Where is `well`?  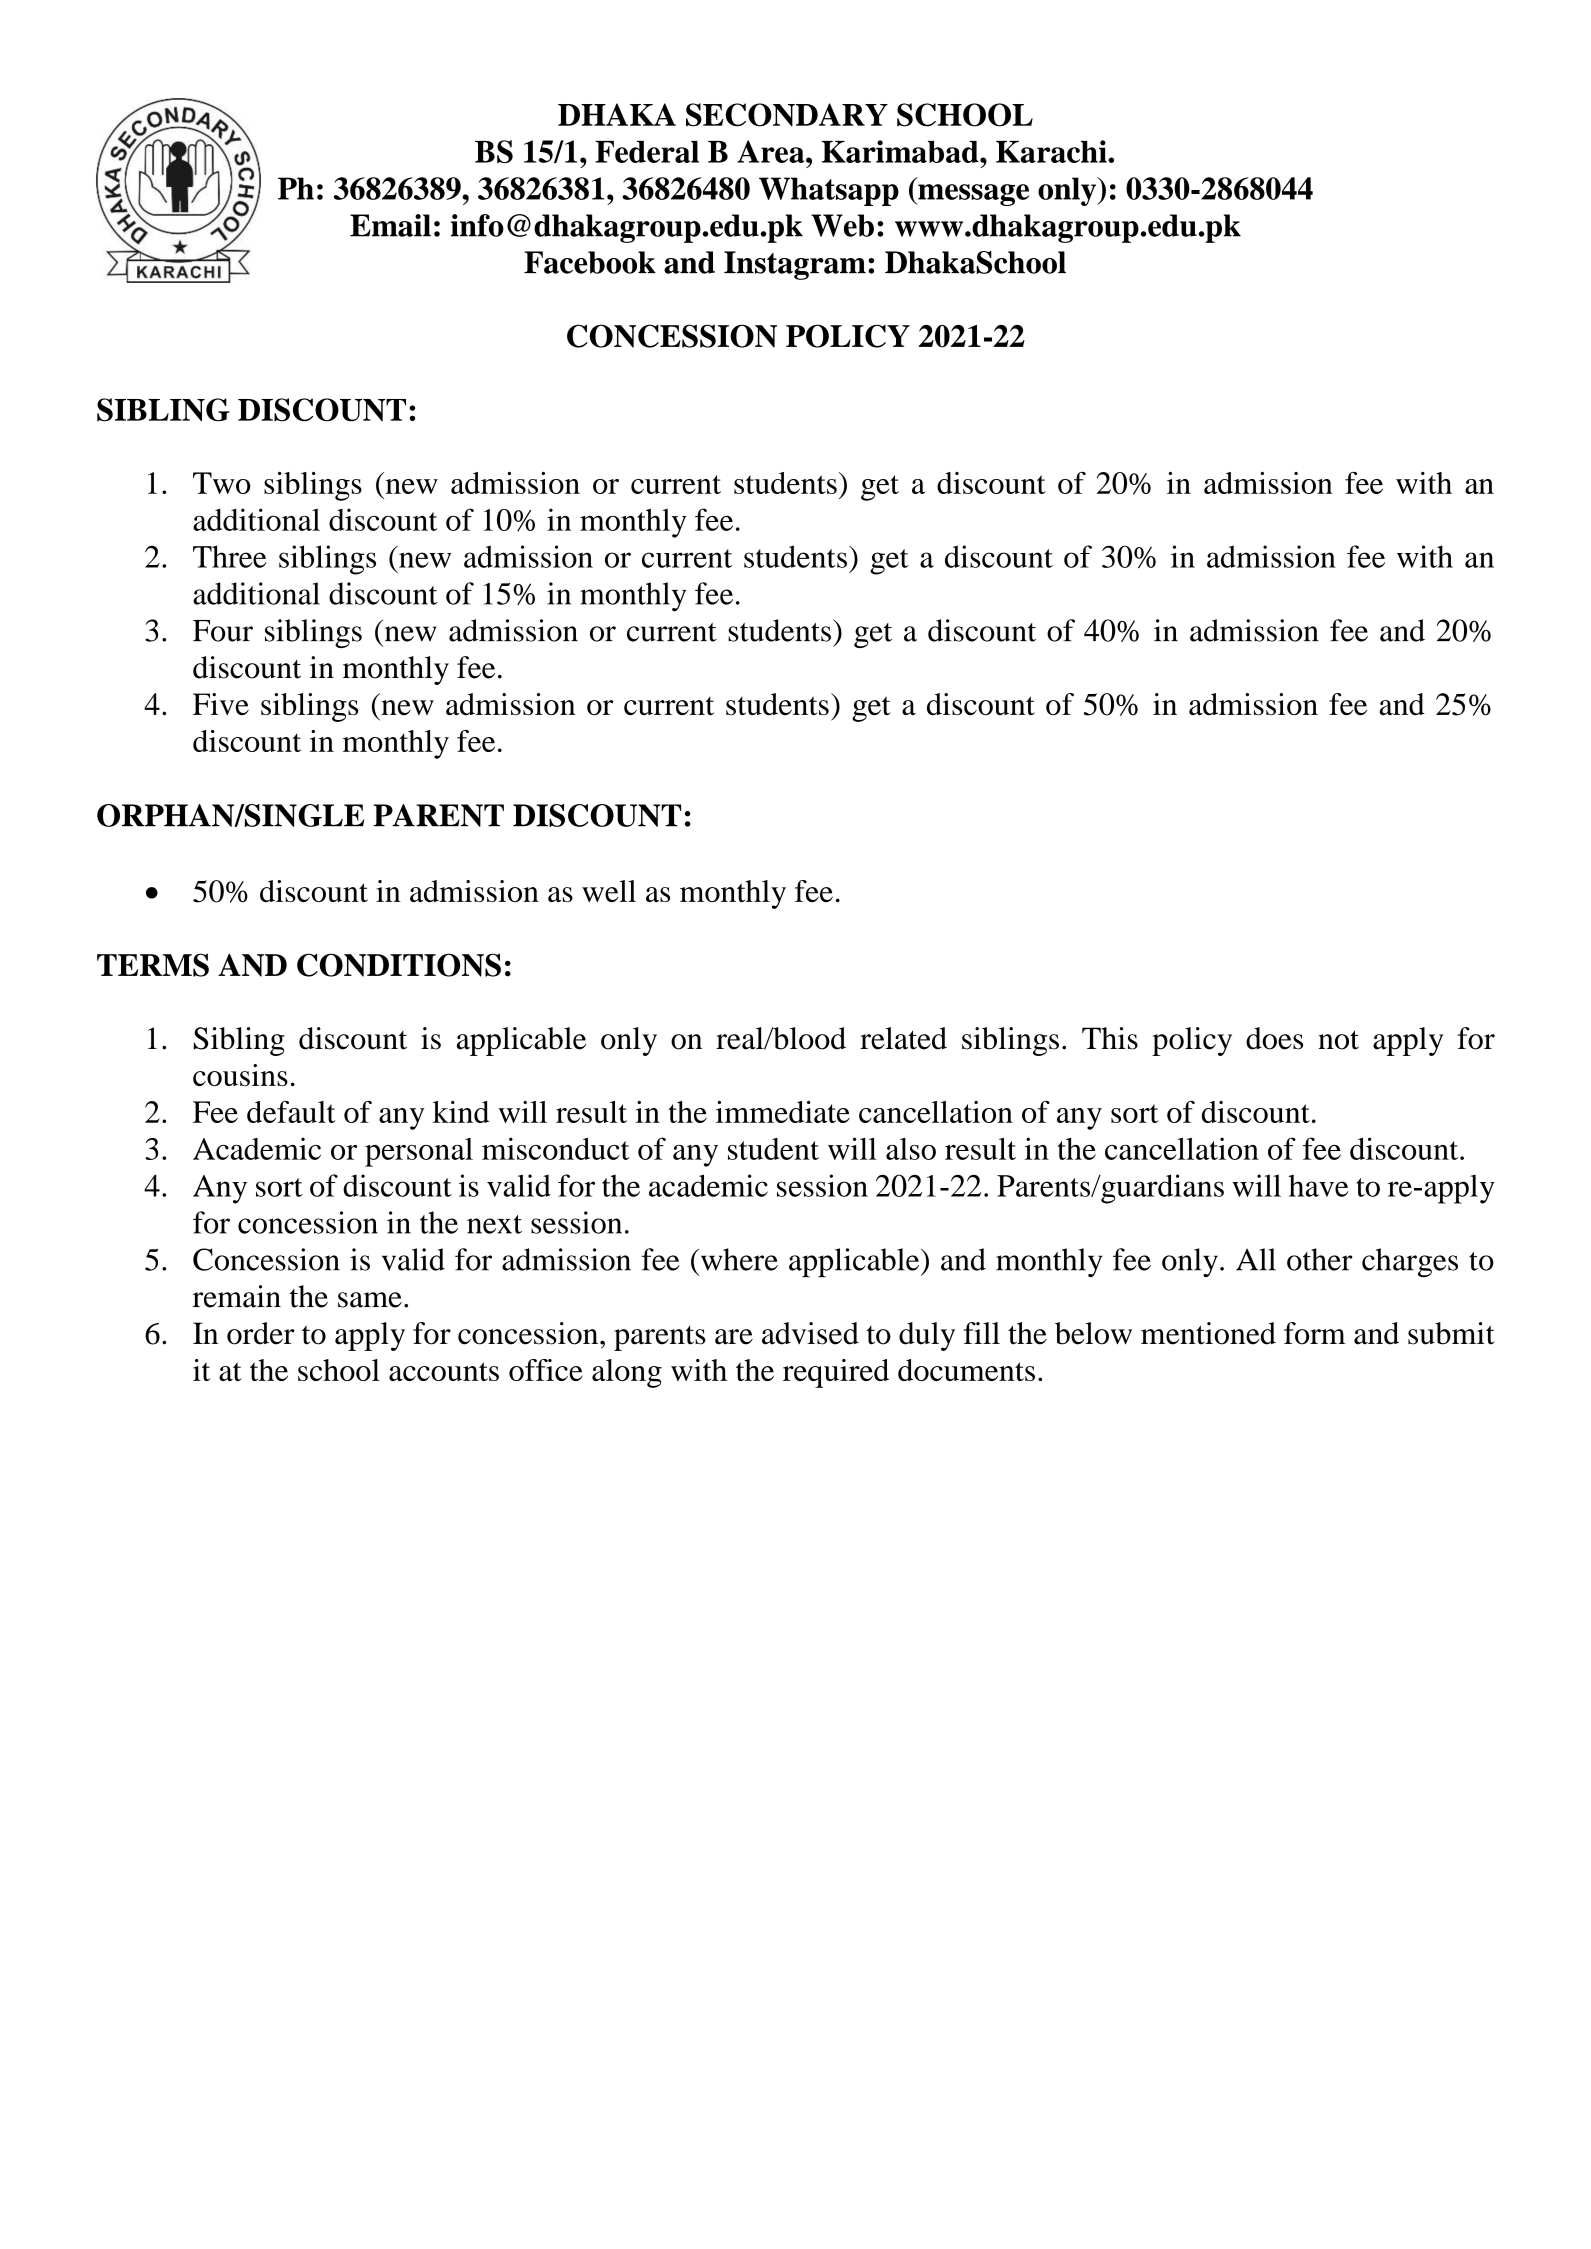
well is located at coordinates (609, 891).
